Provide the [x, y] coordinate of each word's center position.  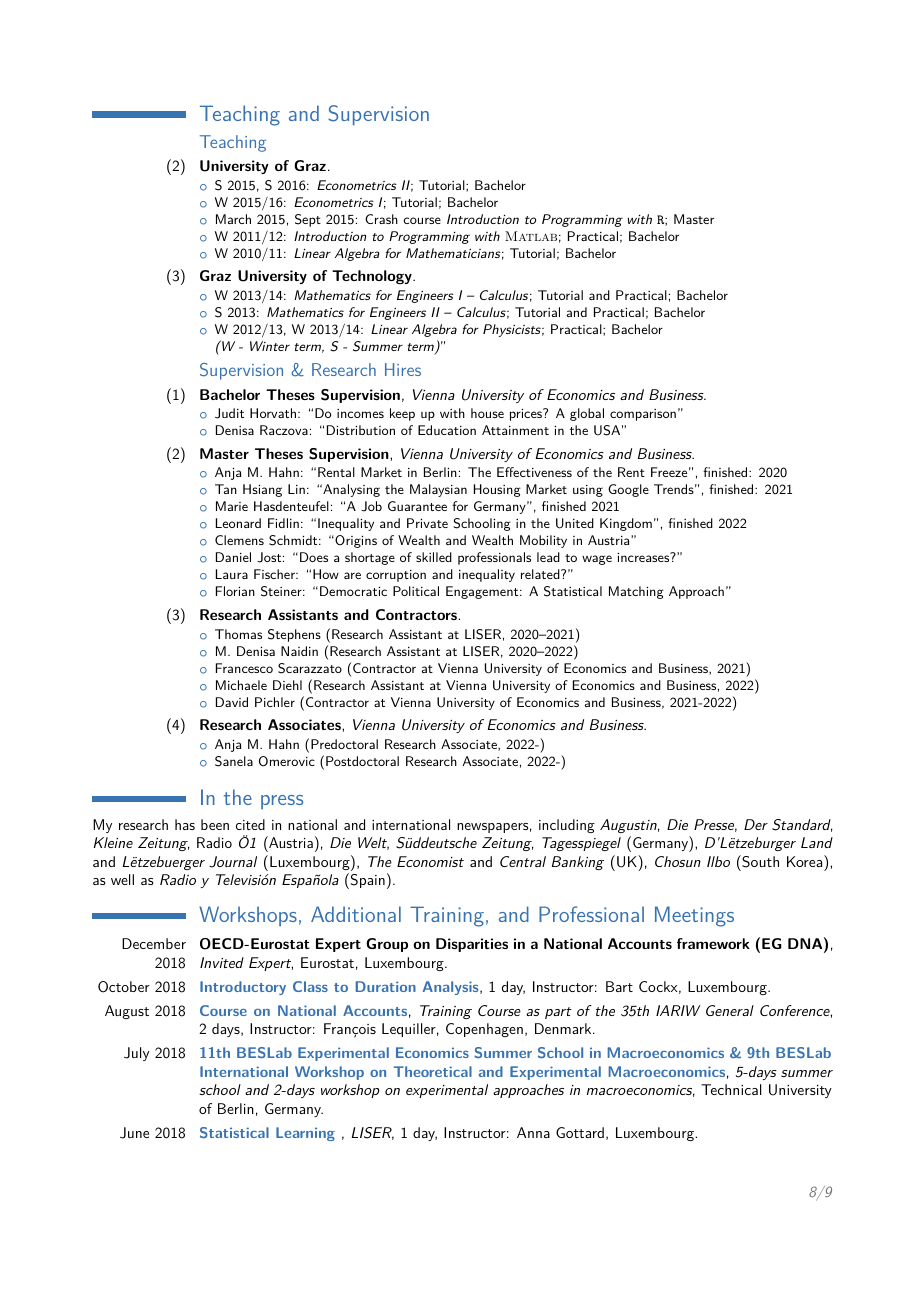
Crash [381, 219]
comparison [643, 415]
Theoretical [433, 1071]
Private [427, 523]
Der [756, 824]
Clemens [239, 540]
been [215, 824]
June [134, 1133]
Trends [674, 489]
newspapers [492, 828]
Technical [731, 1089]
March [233, 219]
